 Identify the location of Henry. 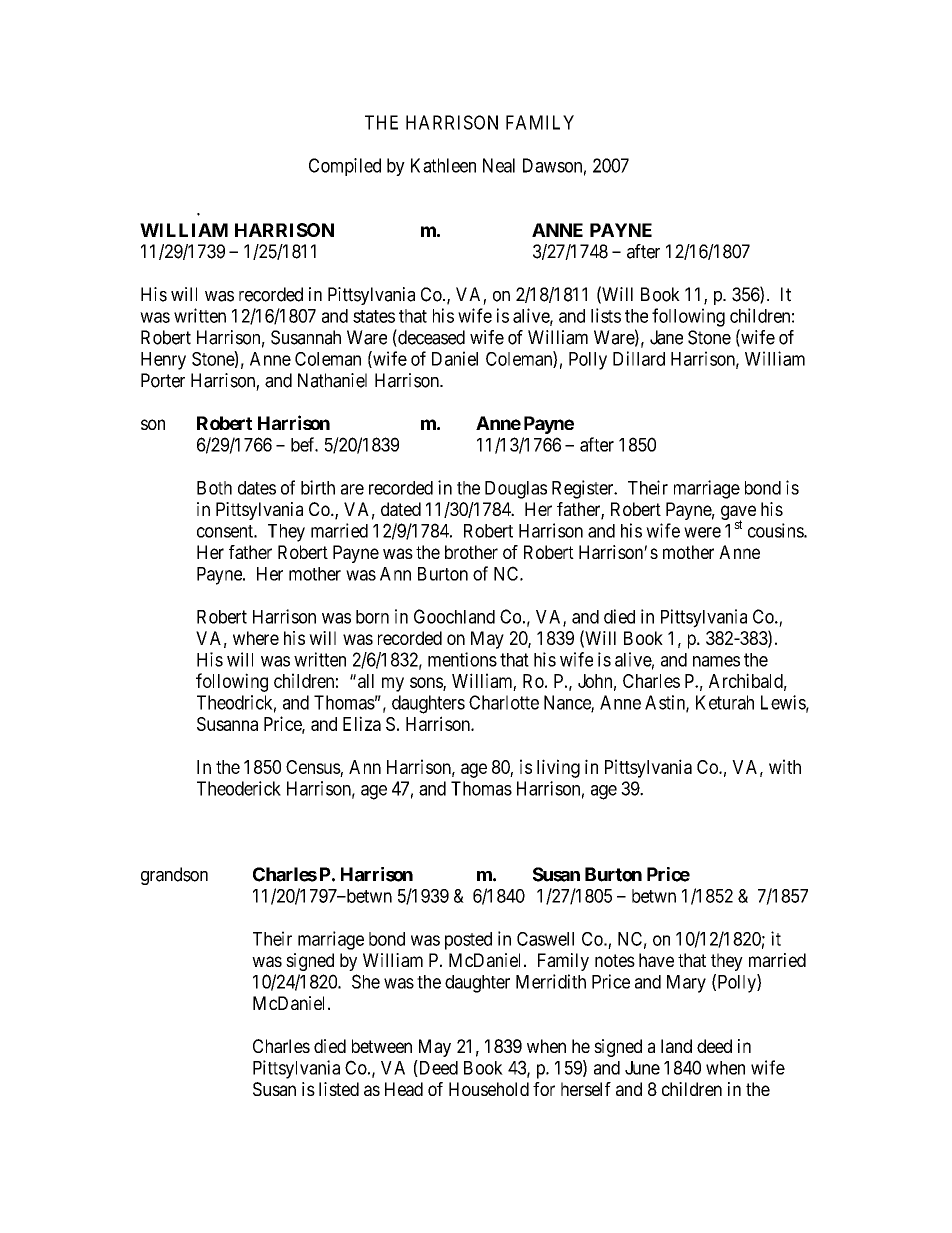
(163, 361).
